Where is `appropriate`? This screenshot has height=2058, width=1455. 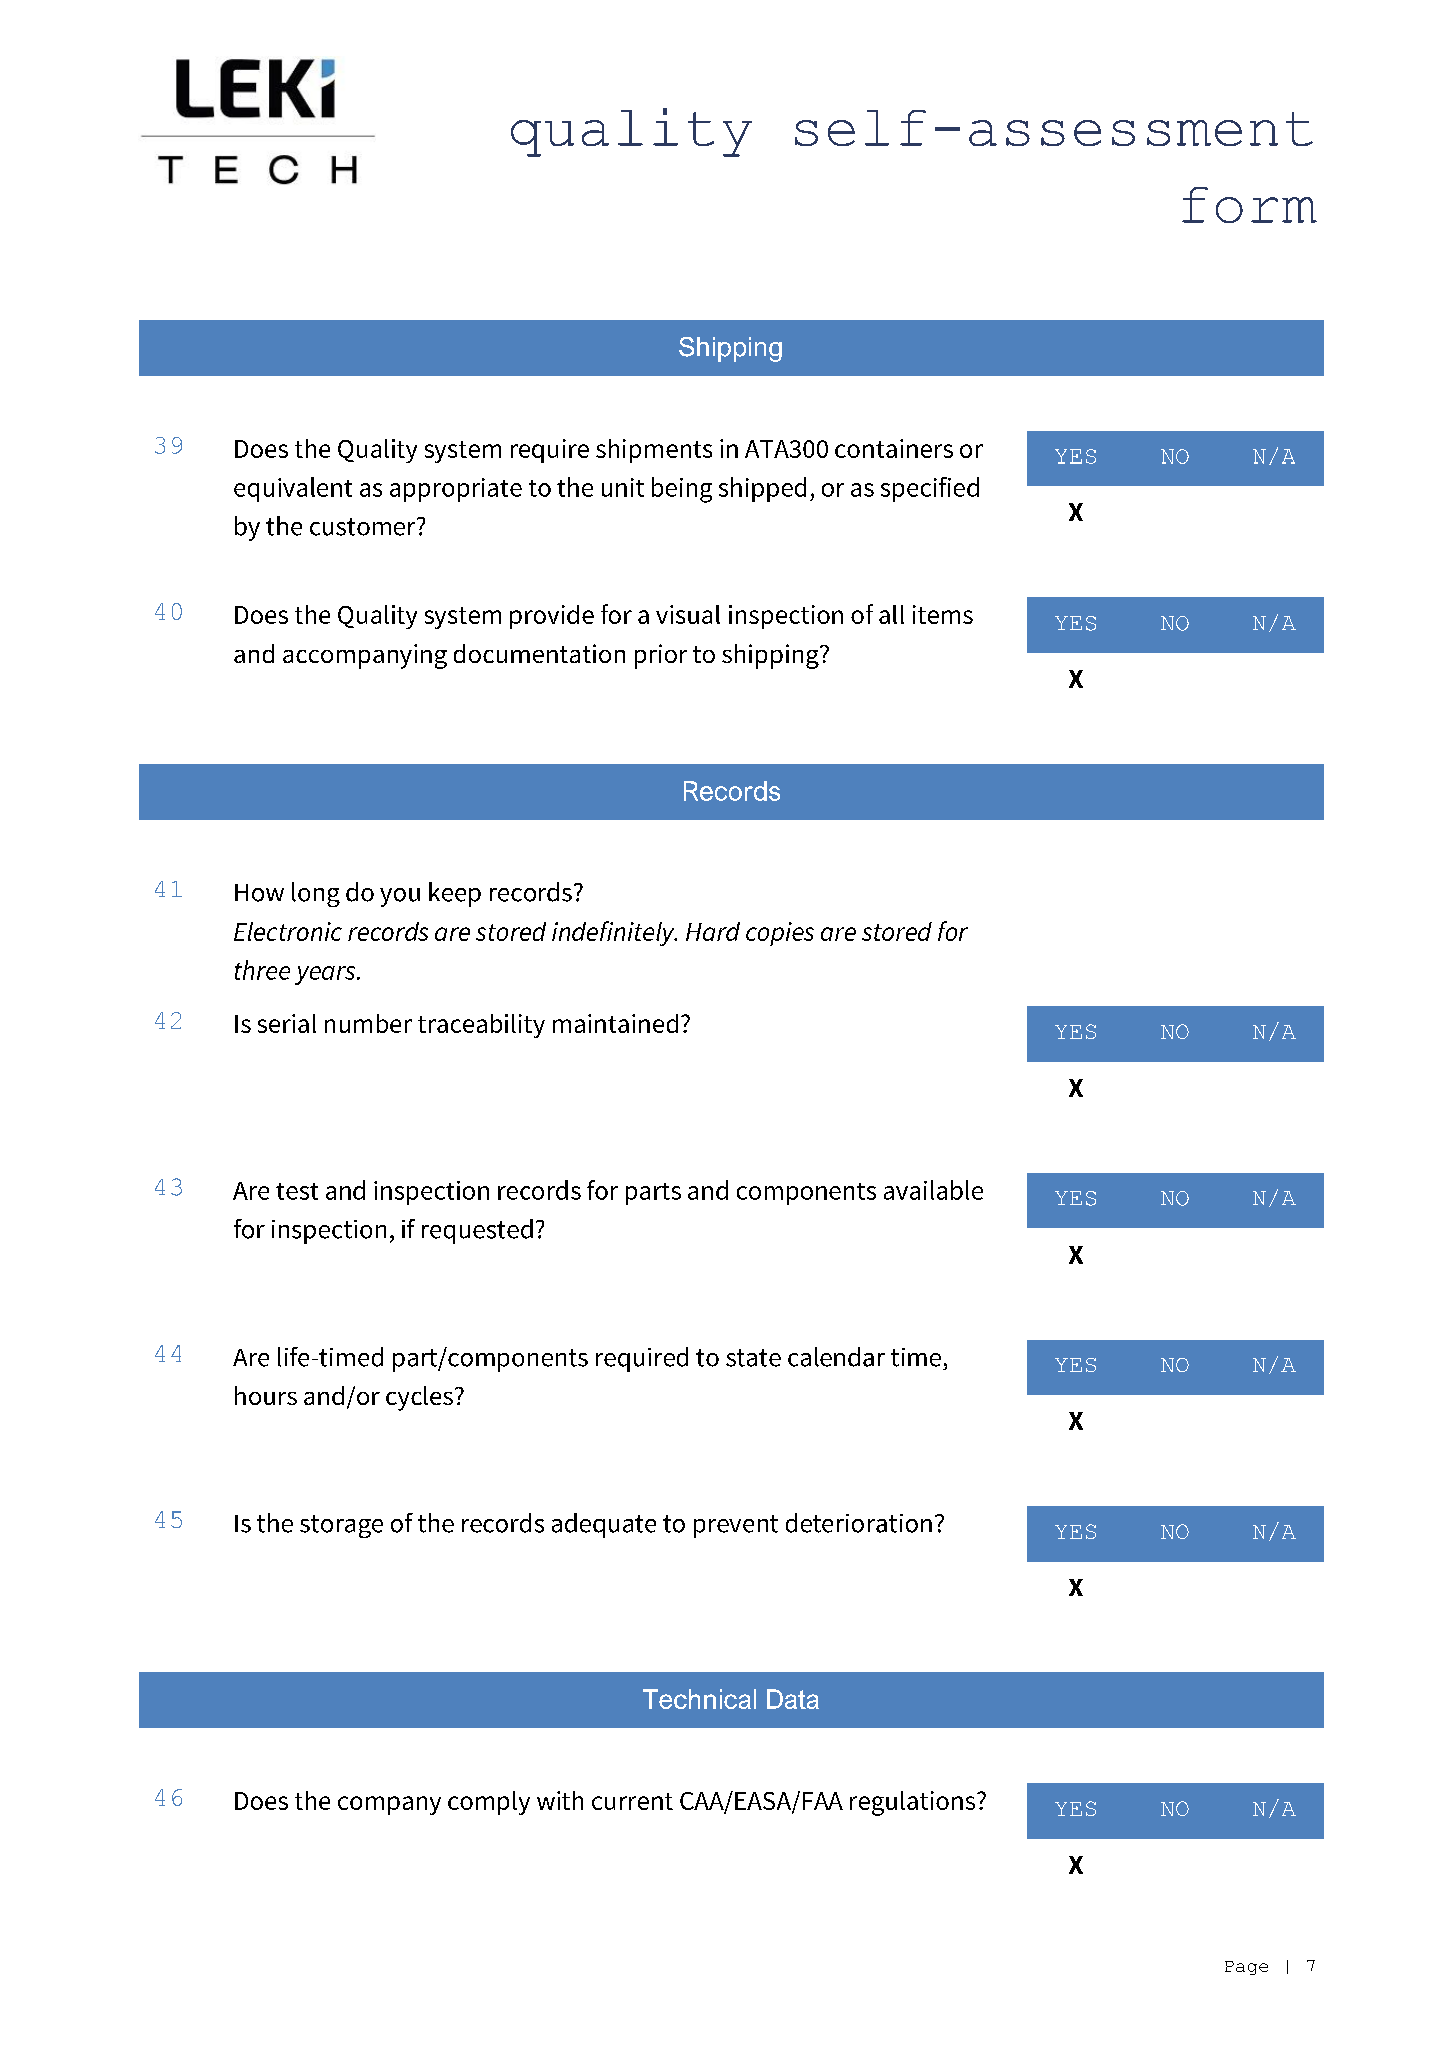 appropriate is located at coordinates (456, 490).
